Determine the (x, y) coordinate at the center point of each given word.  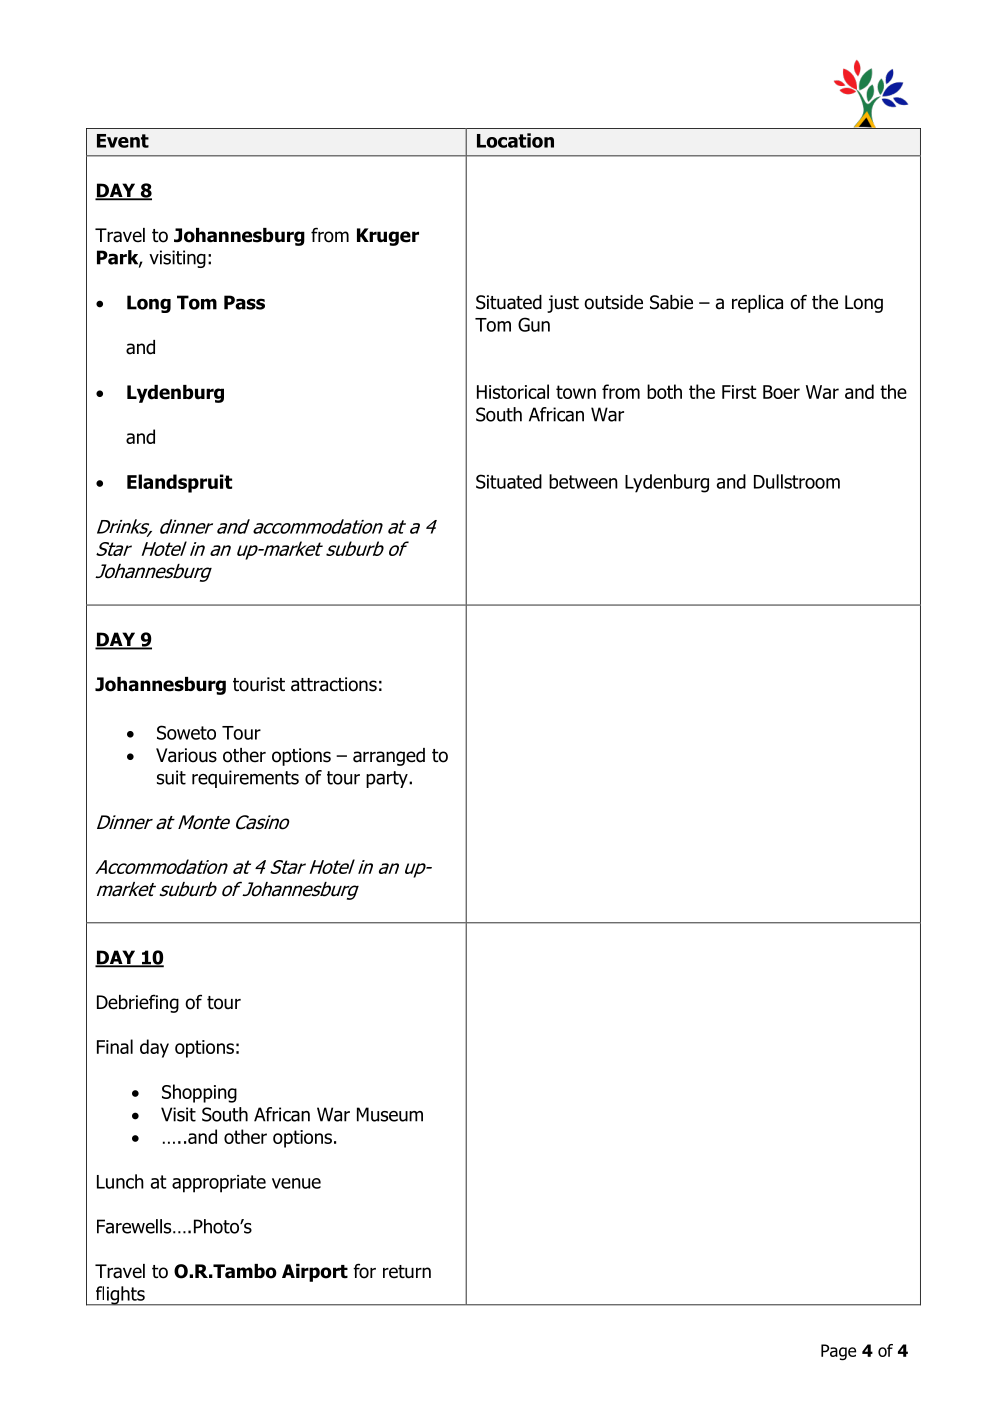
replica (757, 304)
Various (186, 755)
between (583, 481)
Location (515, 140)
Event (123, 141)
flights (120, 1296)
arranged (389, 757)
